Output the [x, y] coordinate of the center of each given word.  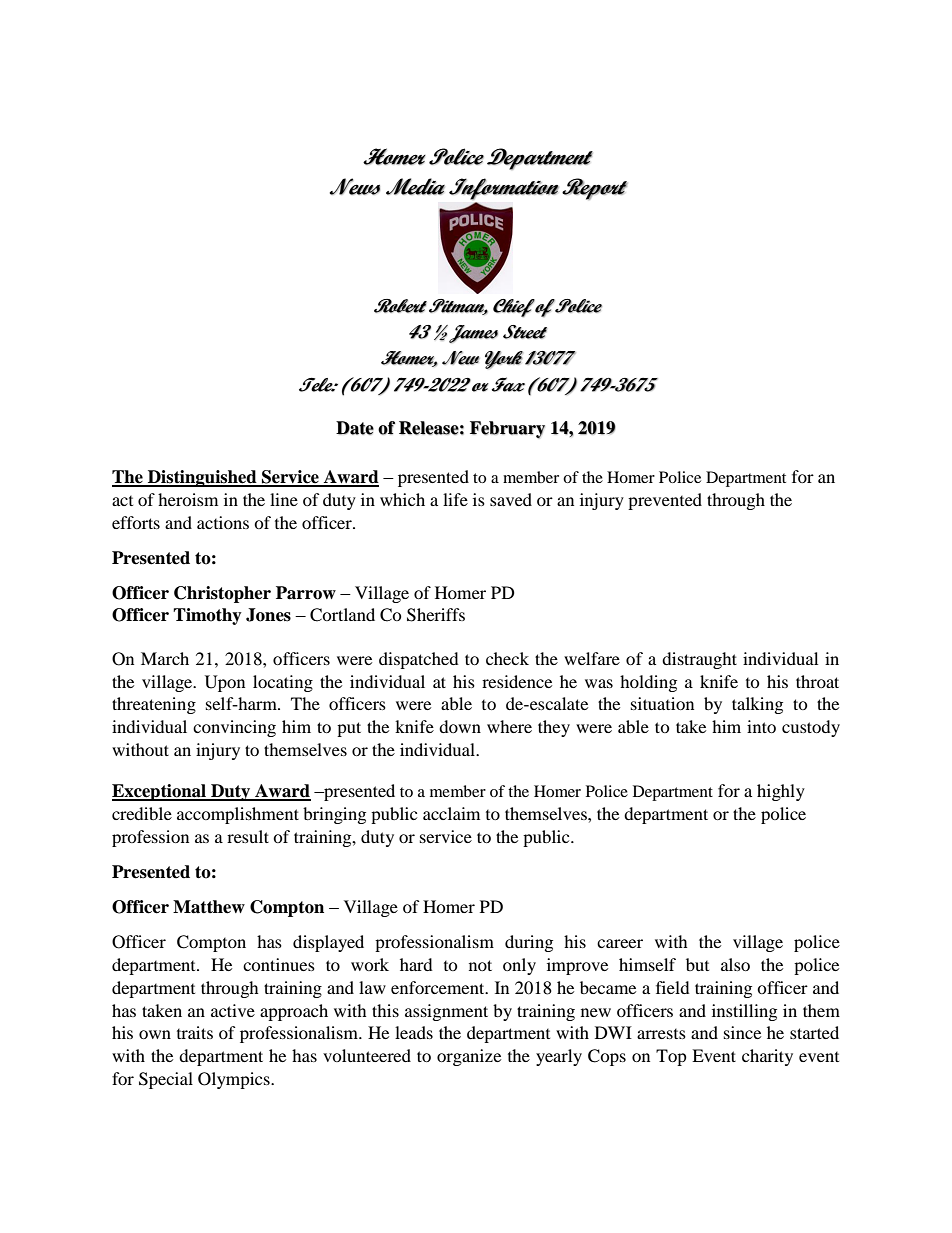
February [507, 430]
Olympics [235, 1080]
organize [469, 1057]
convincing [234, 728]
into [761, 726]
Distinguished [202, 478]
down [460, 726]
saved [511, 499]
